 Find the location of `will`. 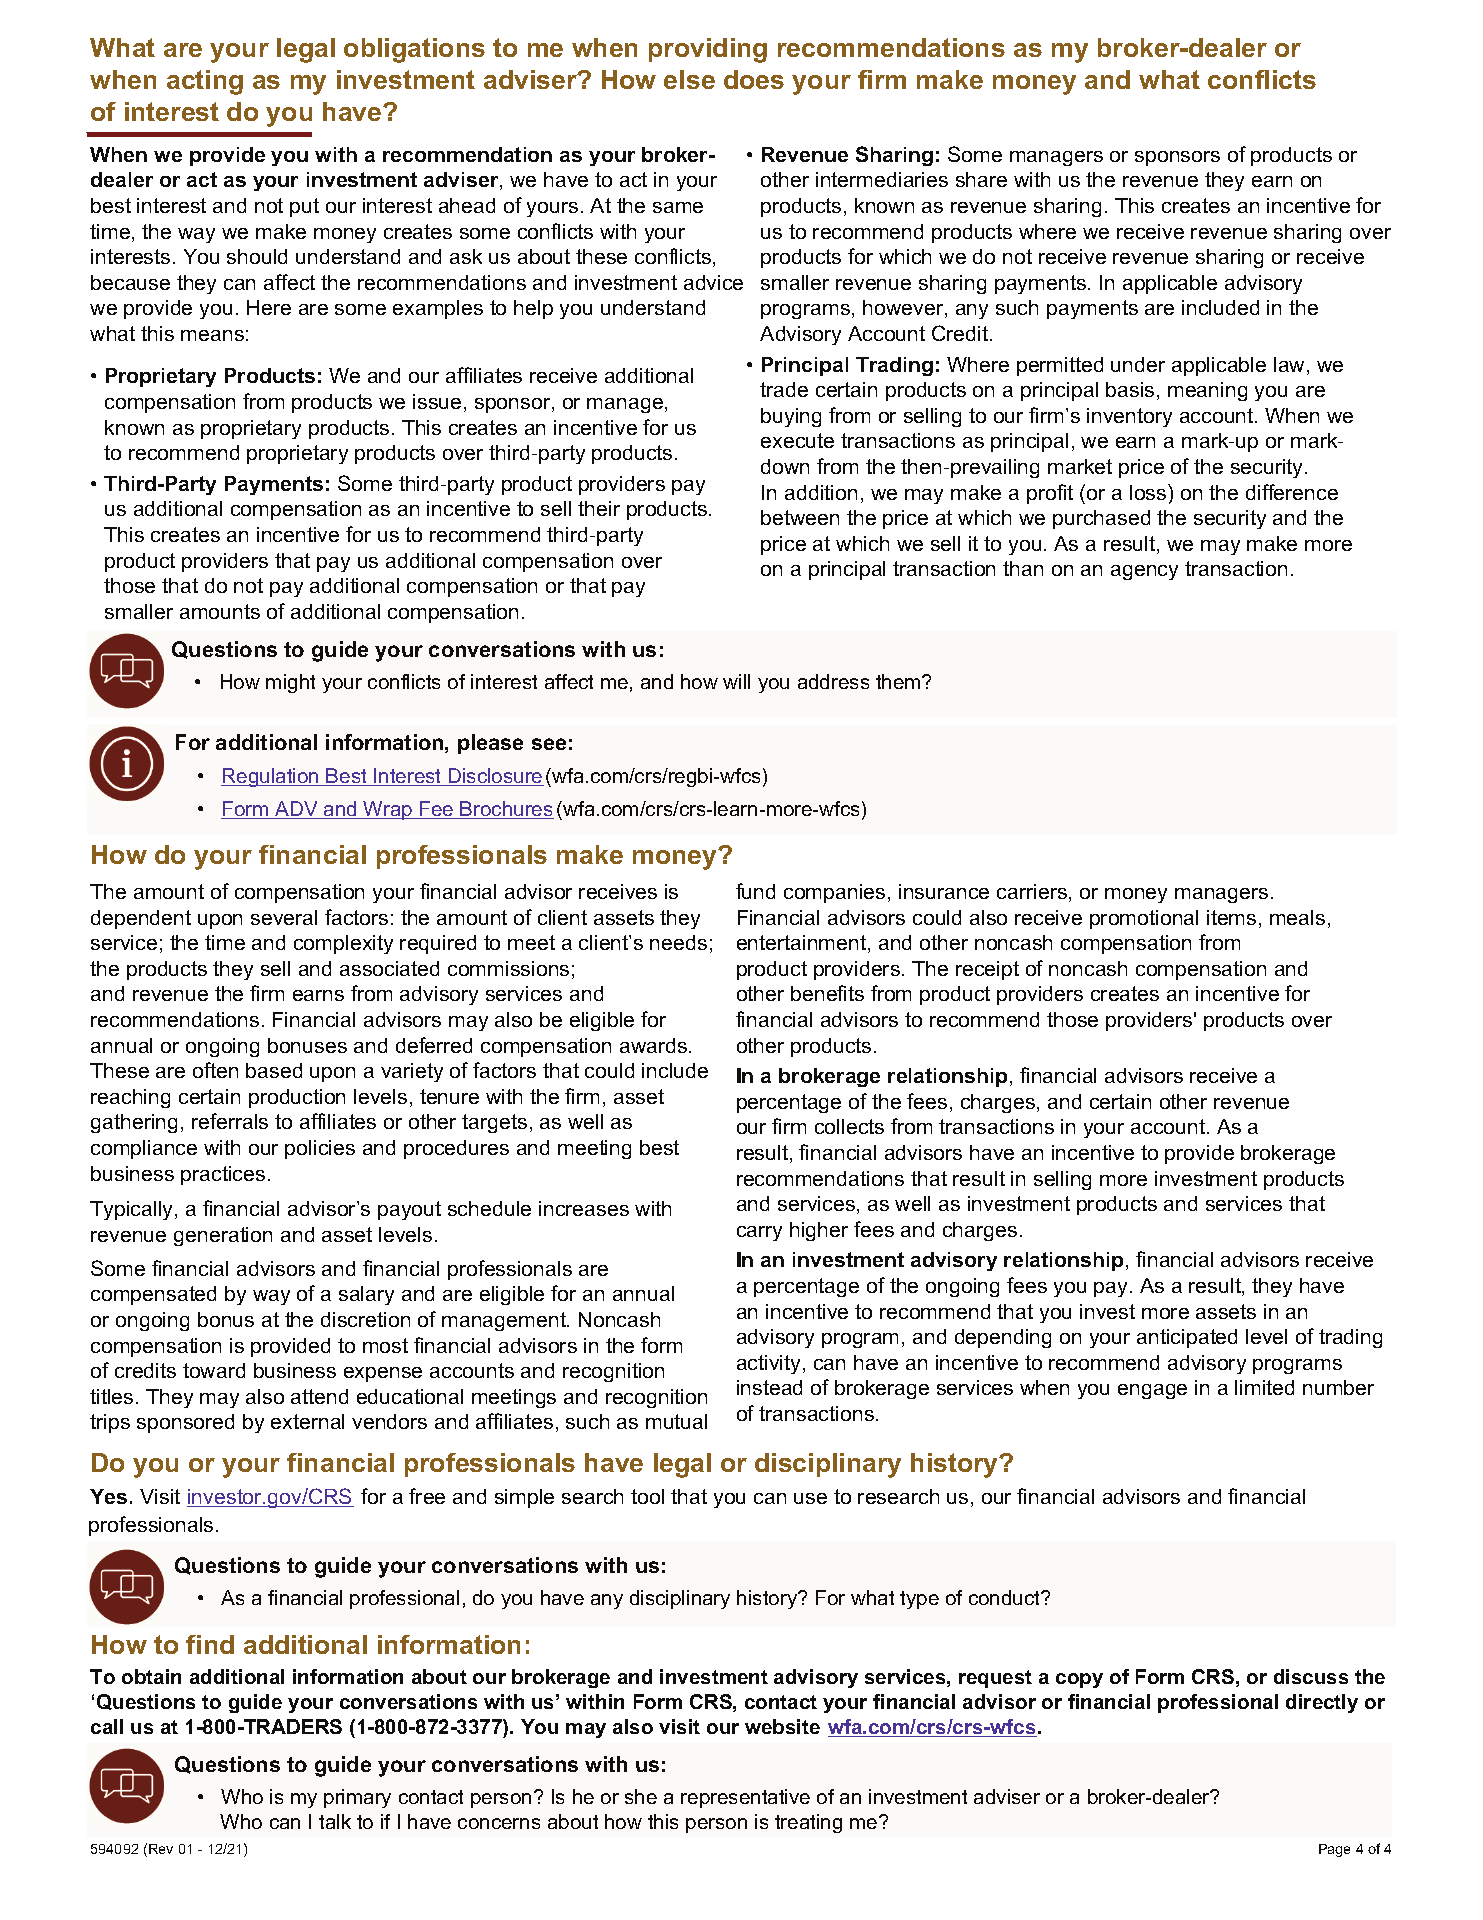

will is located at coordinates (736, 681).
